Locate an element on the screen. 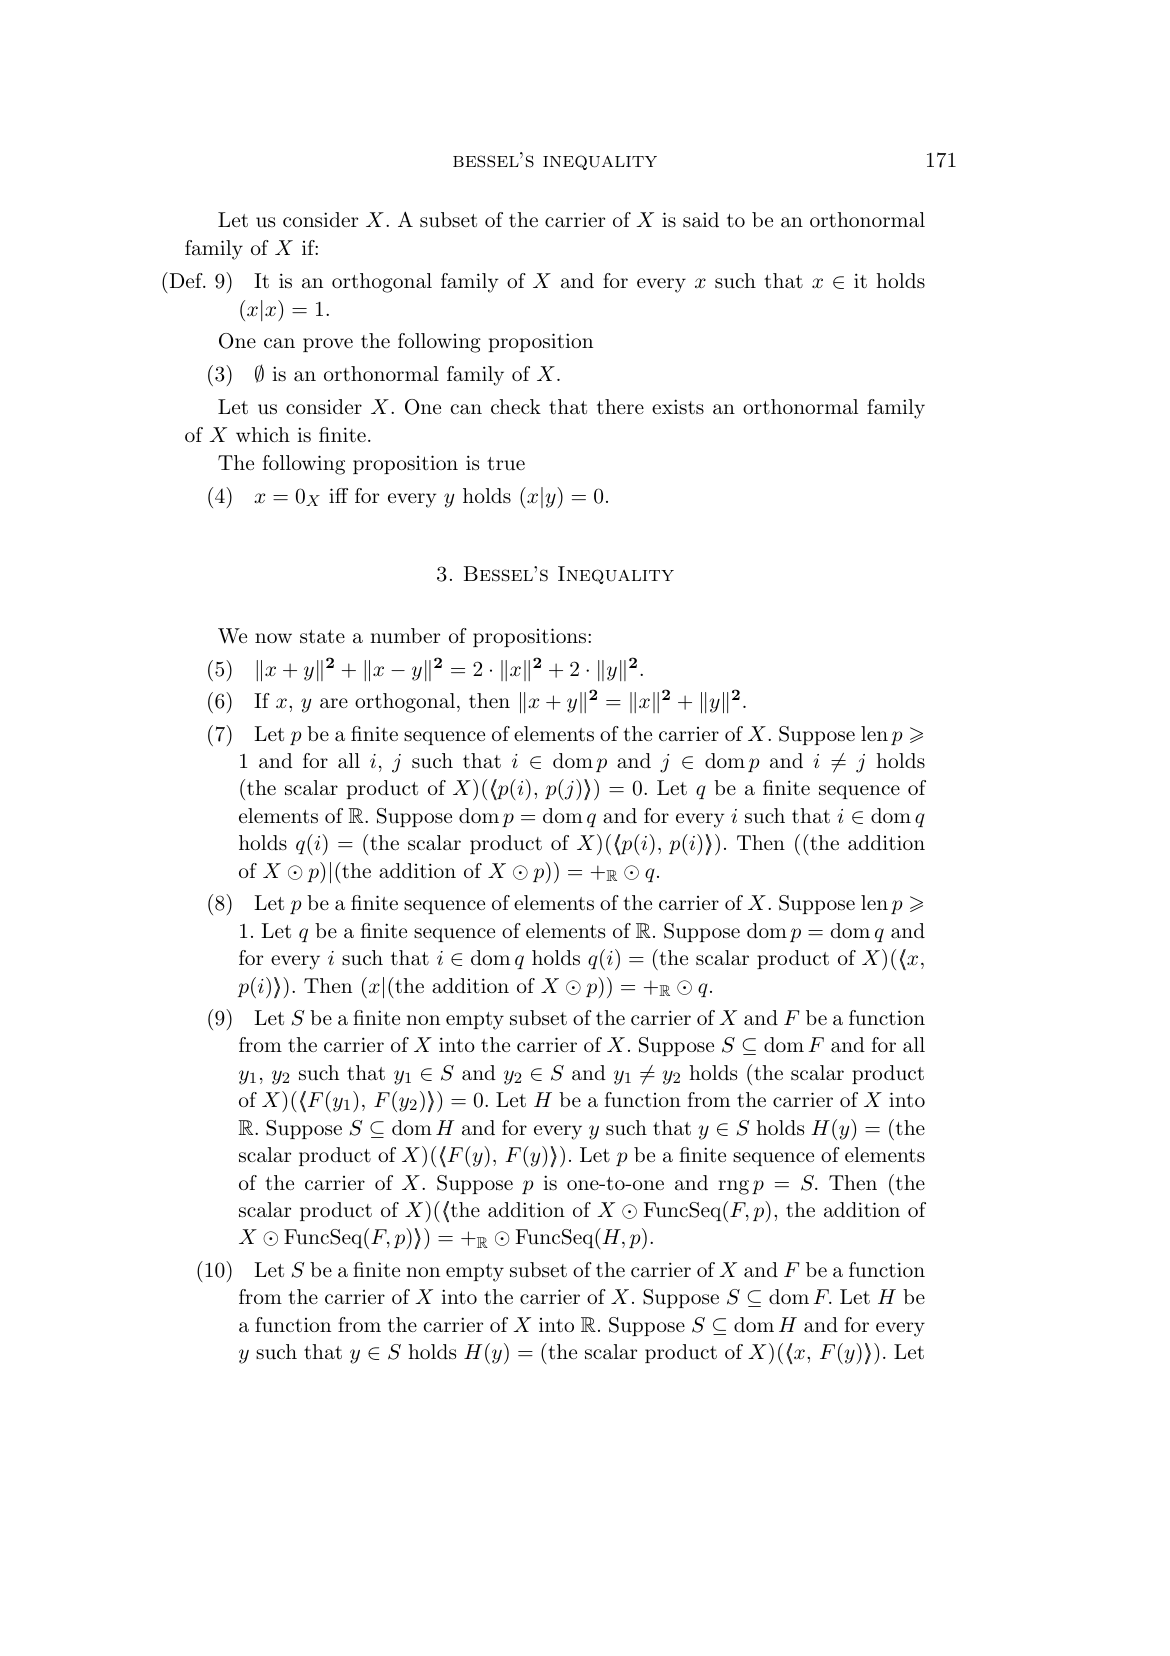 This screenshot has width=1170, height=1656. which is located at coordinates (263, 434).
